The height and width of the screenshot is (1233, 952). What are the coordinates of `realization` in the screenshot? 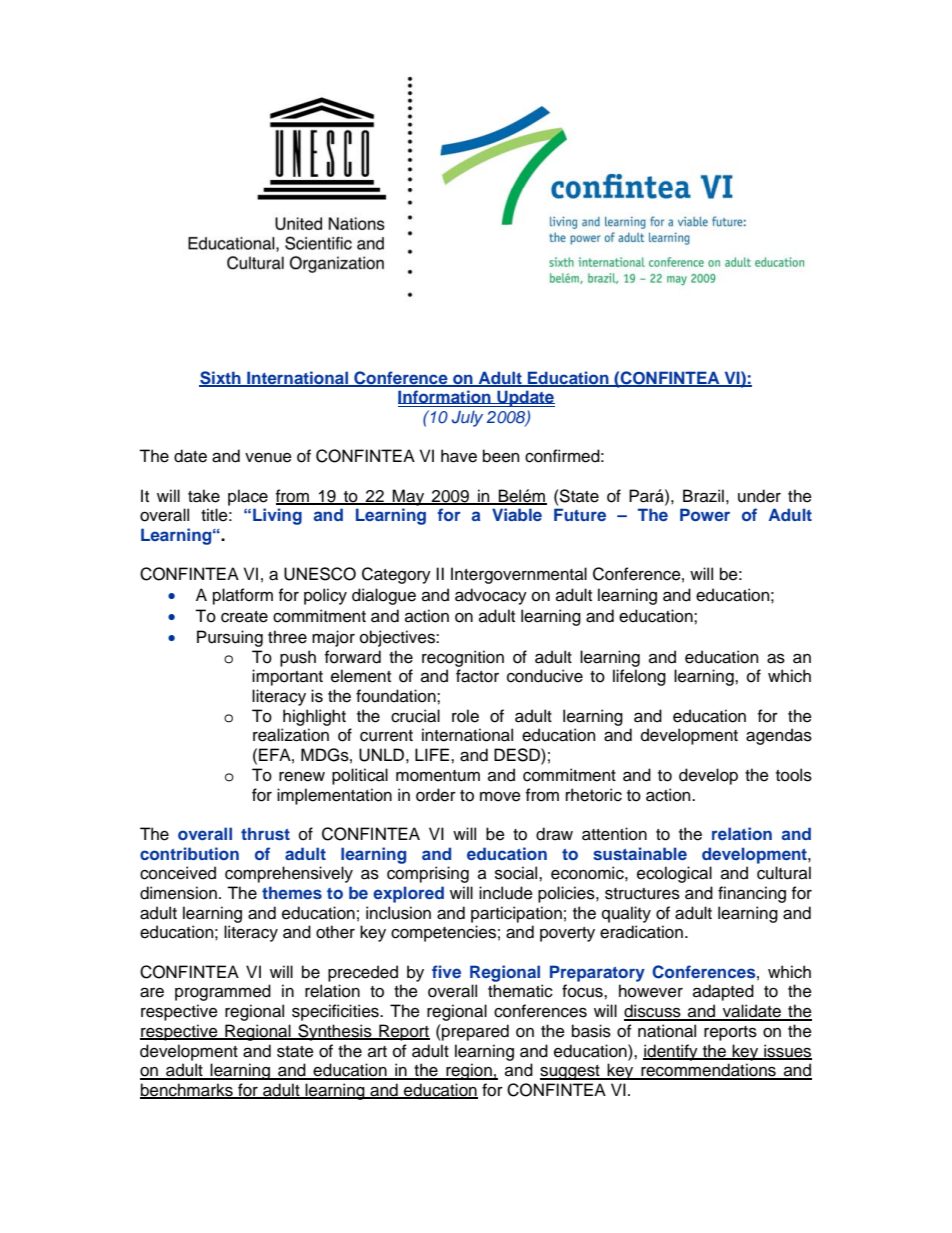 It's located at (291, 735).
